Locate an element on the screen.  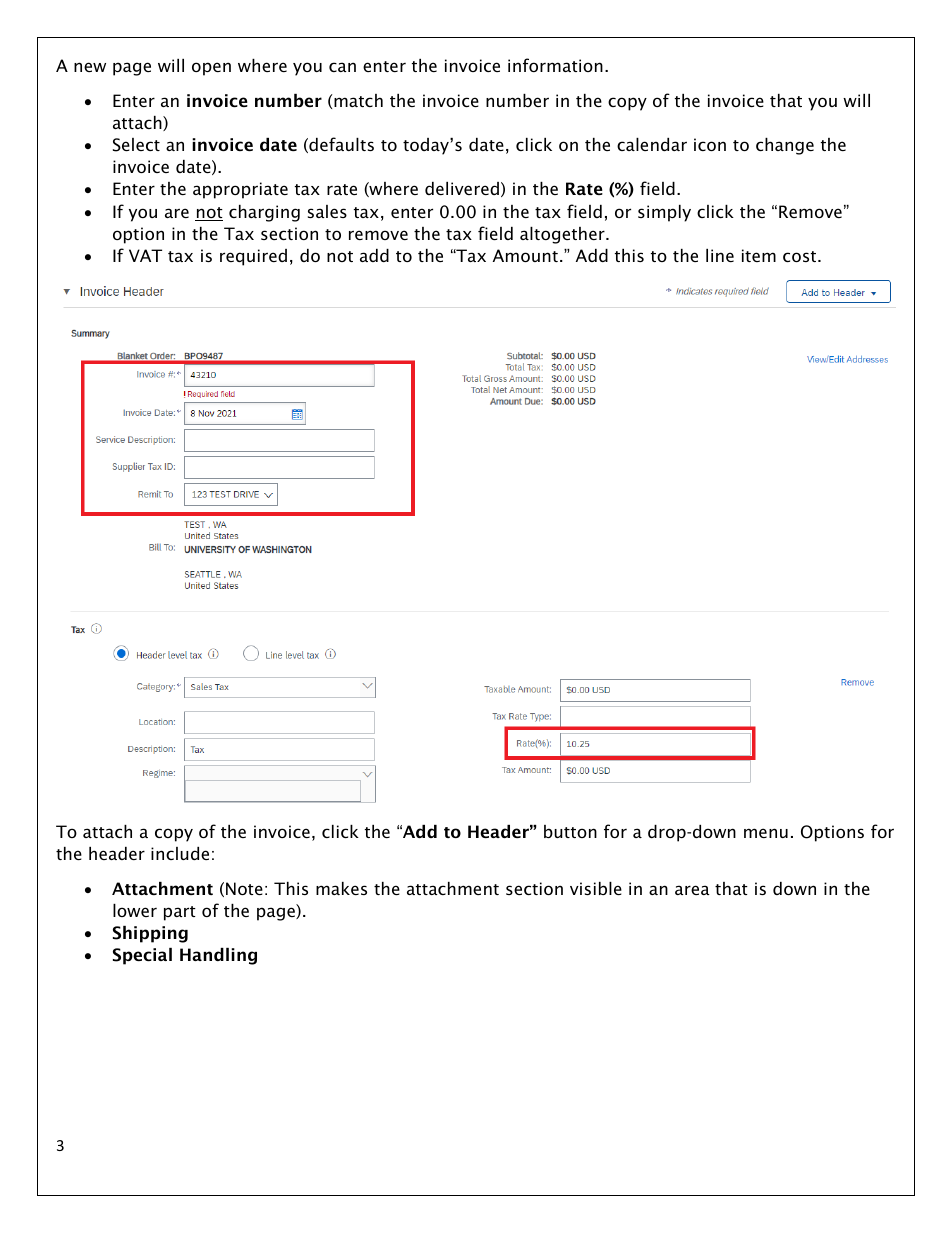
Amount is located at coordinates (525, 255).
